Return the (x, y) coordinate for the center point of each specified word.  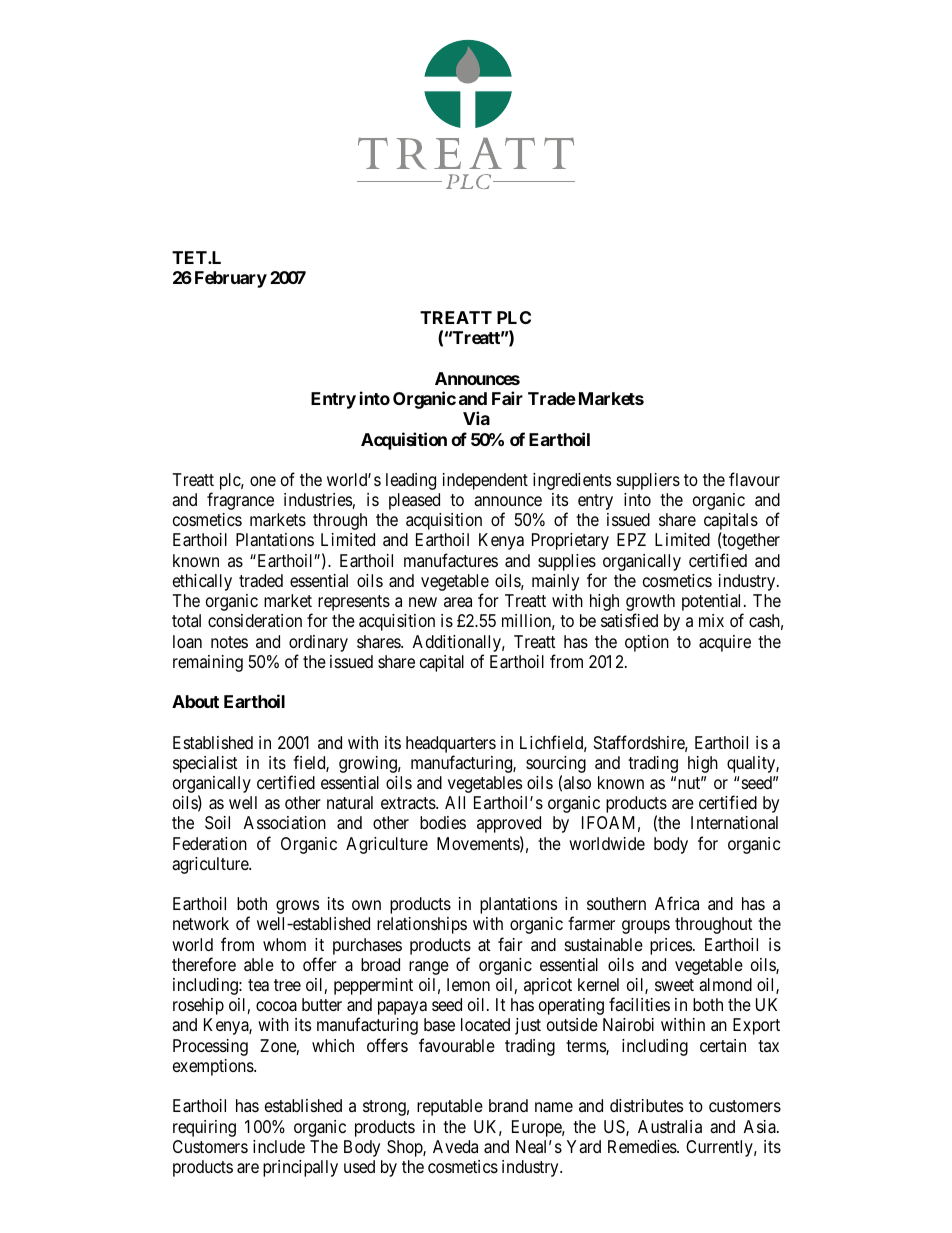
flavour (754, 479)
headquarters (451, 744)
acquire (725, 643)
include (279, 1146)
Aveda (455, 1146)
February (231, 279)
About (195, 701)
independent (485, 481)
